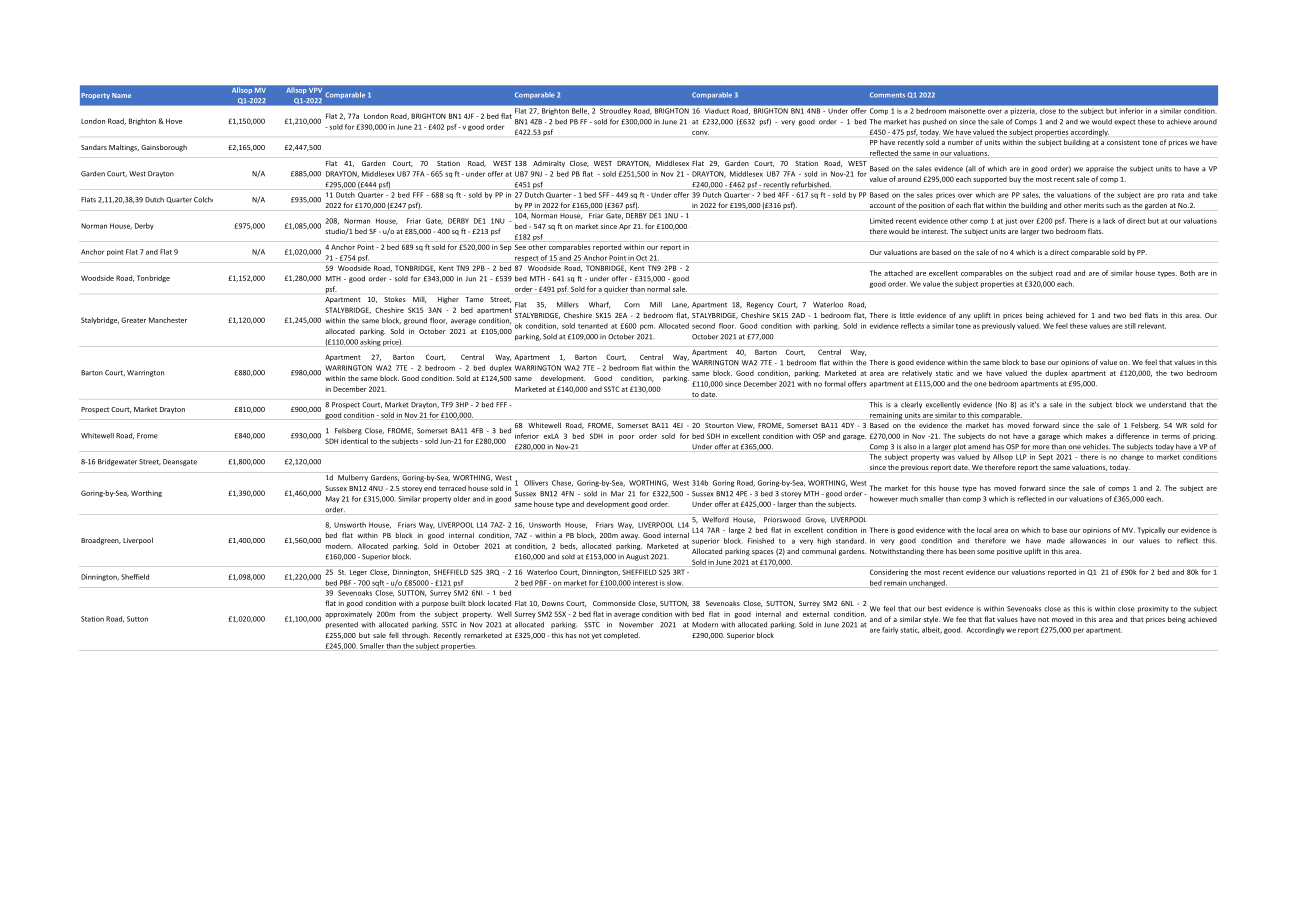 The width and height of the screenshot is (1308, 924). What do you see at coordinates (174, 121) in the screenshot?
I see `Hove` at bounding box center [174, 121].
